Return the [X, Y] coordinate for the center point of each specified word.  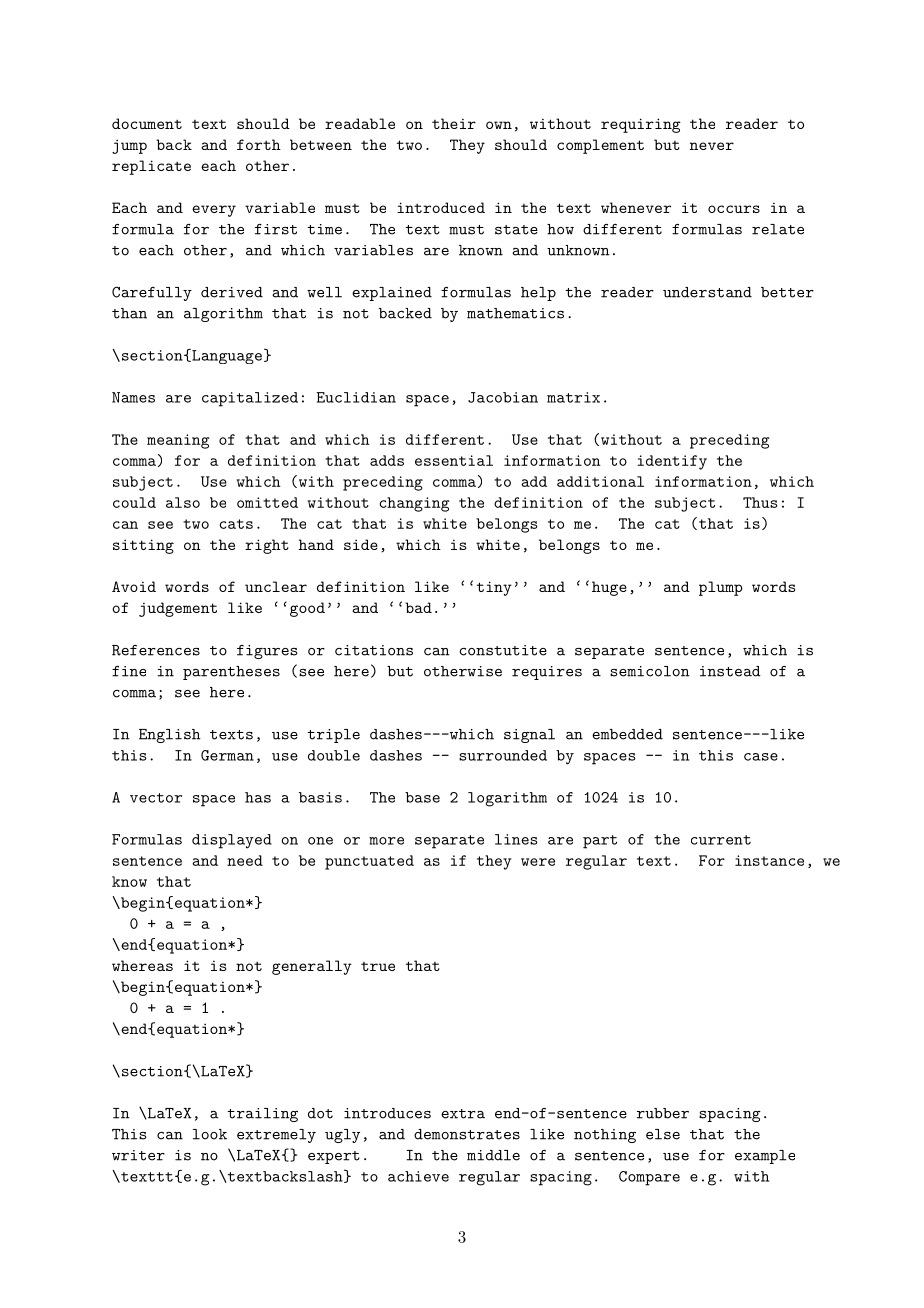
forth [259, 144]
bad [418, 607]
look [210, 1134]
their [454, 123]
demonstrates [467, 1134]
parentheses [231, 673]
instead [730, 671]
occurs [734, 209]
